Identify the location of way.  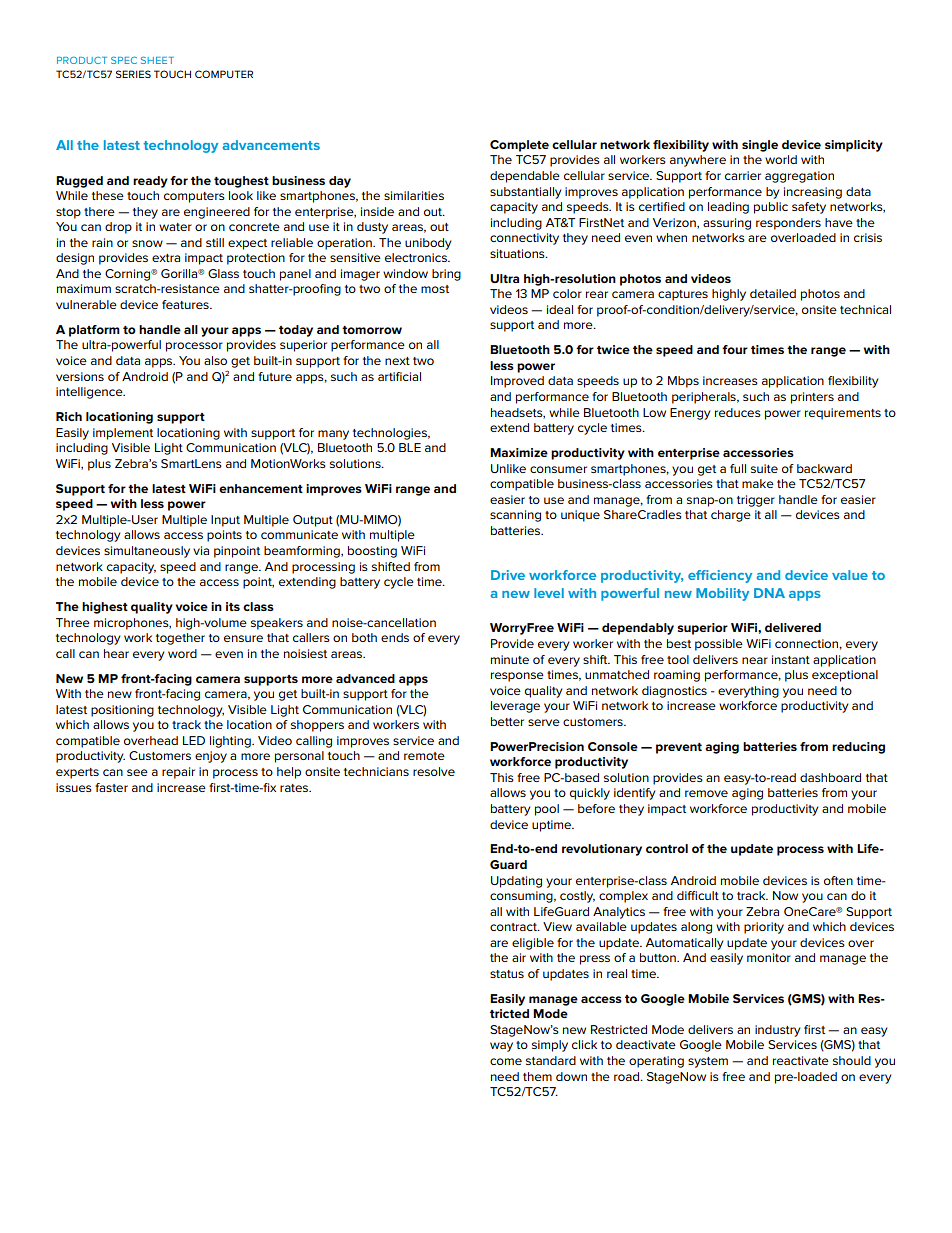
(501, 1047).
